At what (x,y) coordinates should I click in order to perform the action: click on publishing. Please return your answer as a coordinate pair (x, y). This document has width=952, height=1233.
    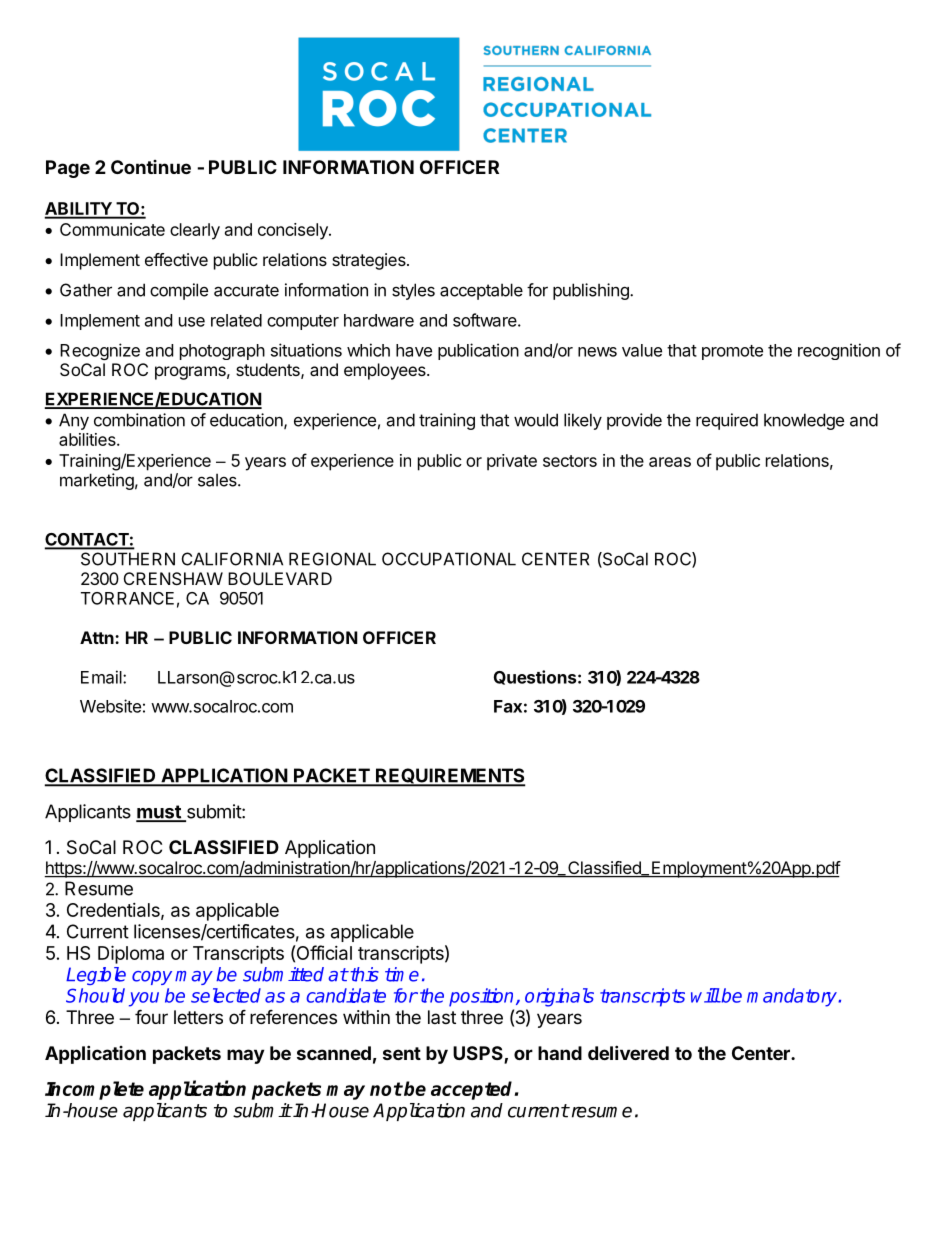
    Looking at the image, I should click on (592, 291).
